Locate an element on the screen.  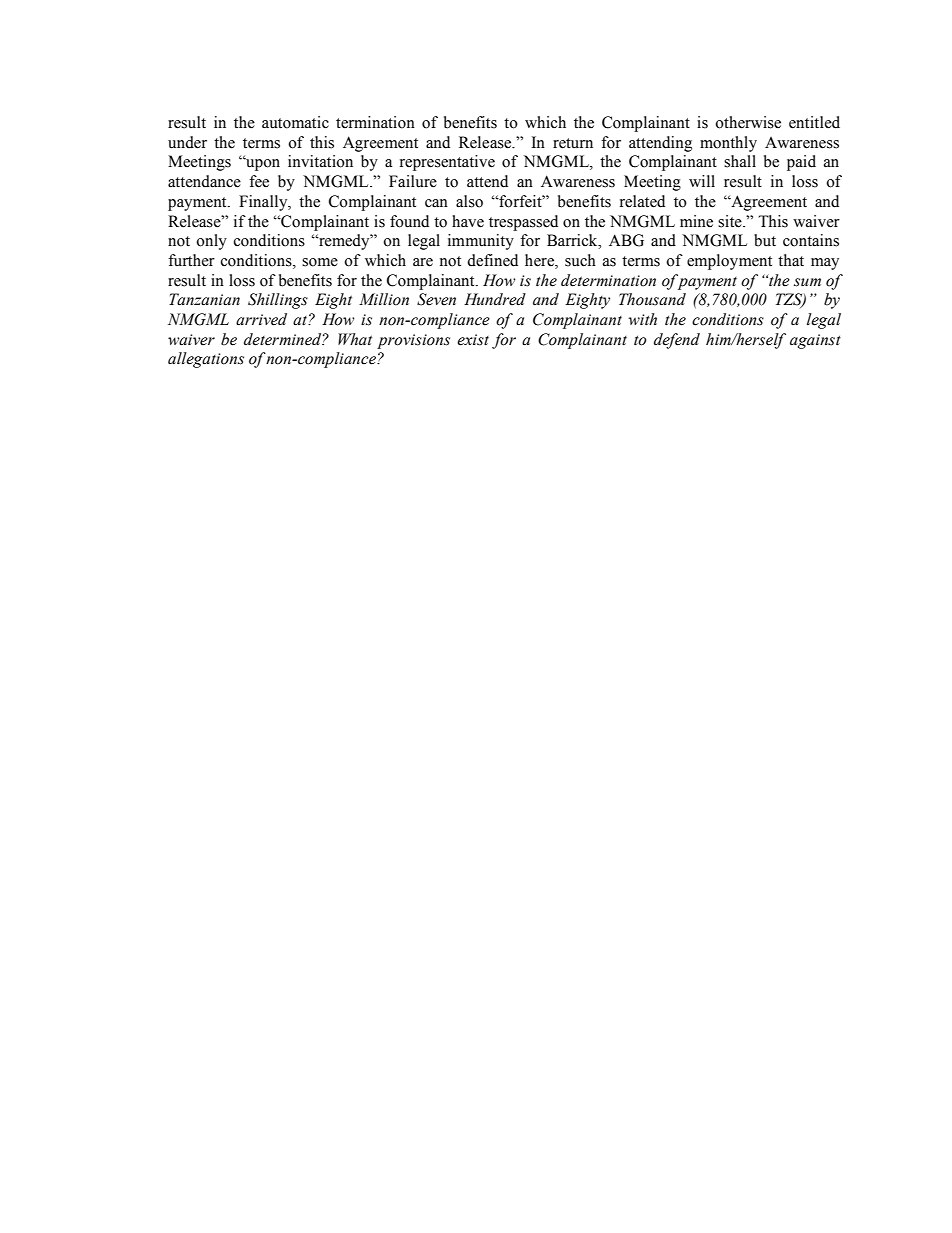
but is located at coordinates (765, 240).
